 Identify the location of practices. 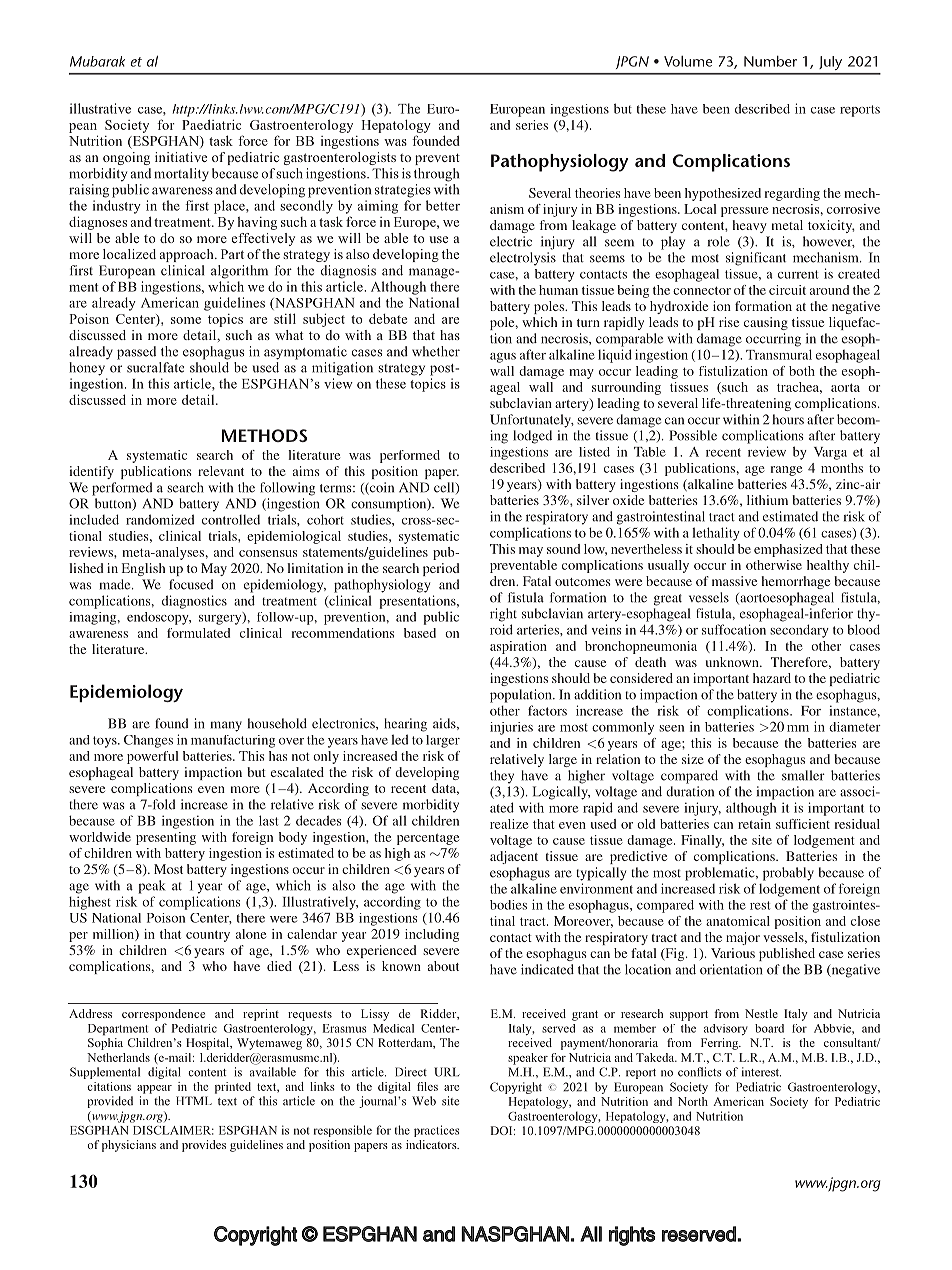
(436, 1131).
